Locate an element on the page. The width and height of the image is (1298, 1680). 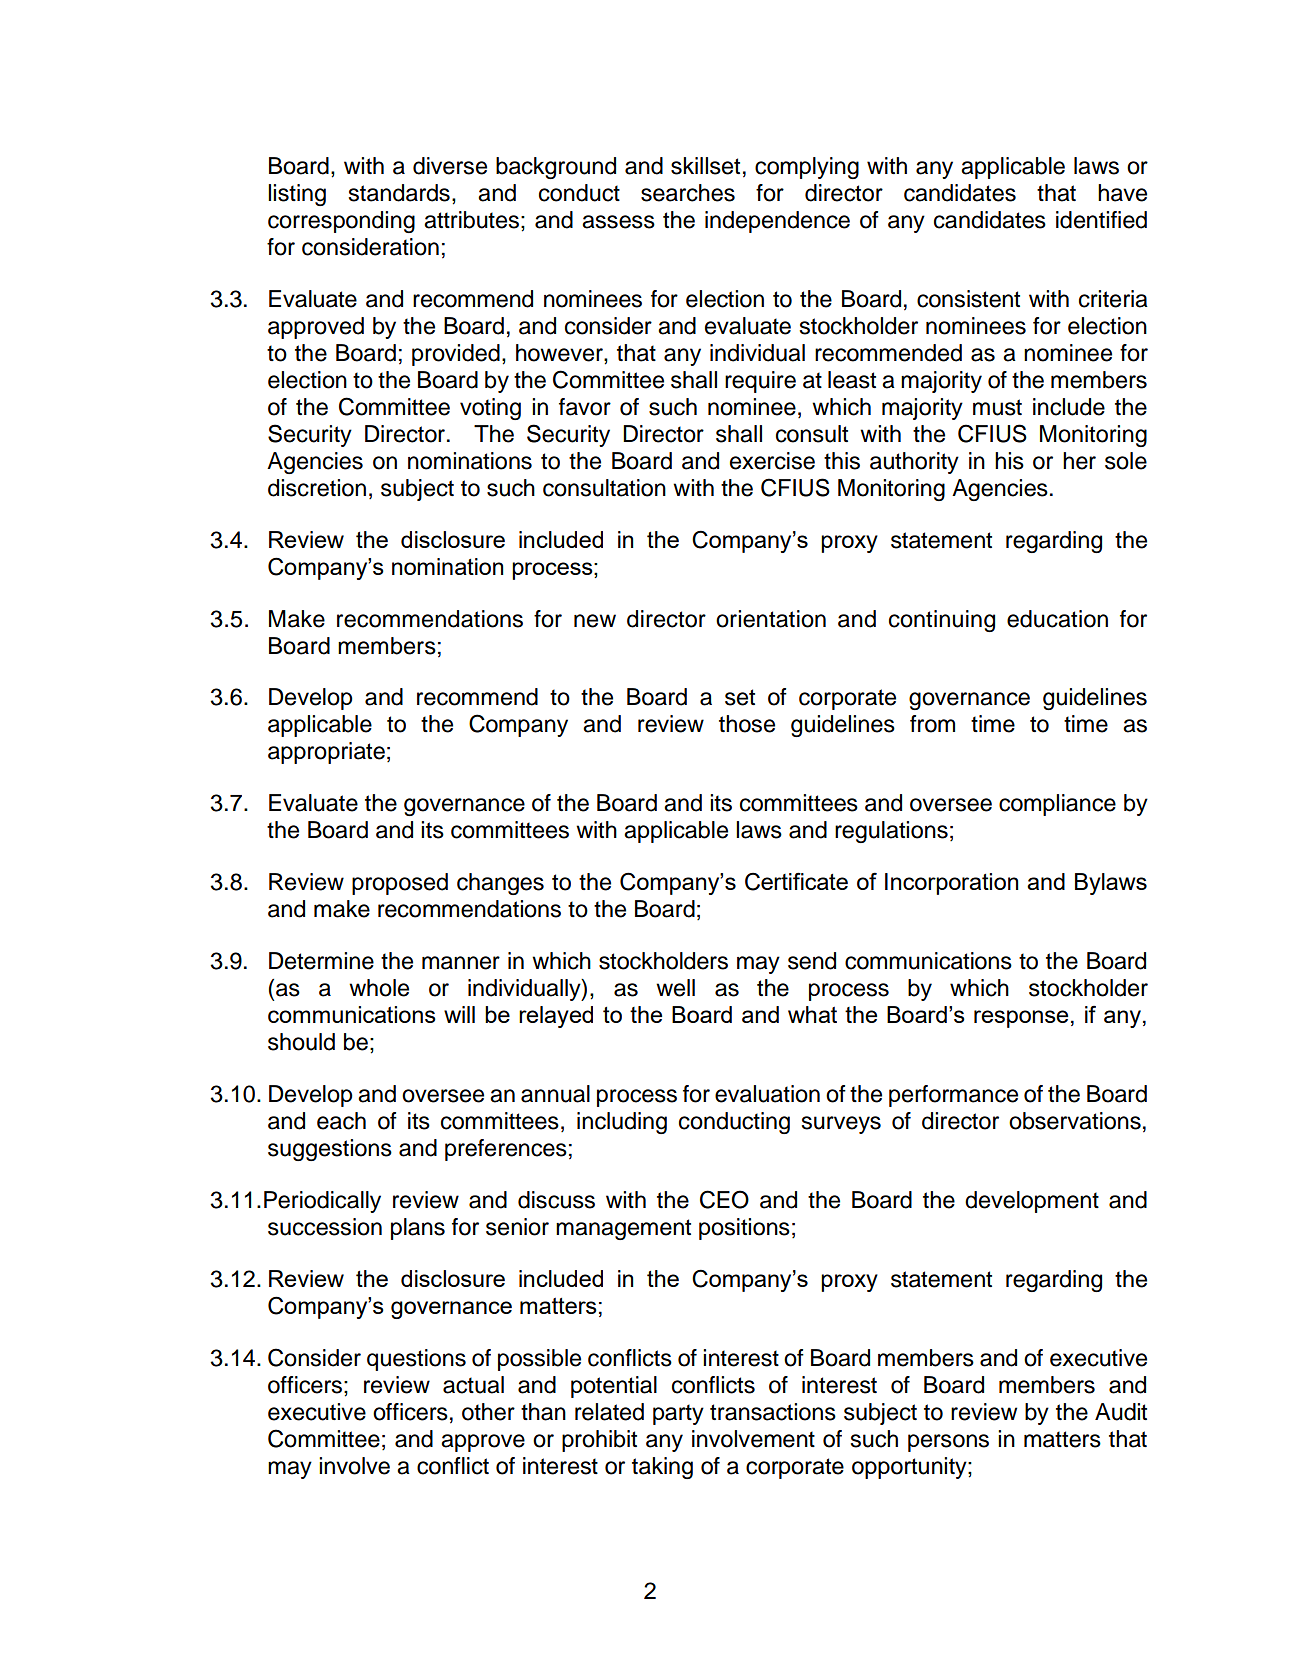
questions is located at coordinates (416, 1360).
